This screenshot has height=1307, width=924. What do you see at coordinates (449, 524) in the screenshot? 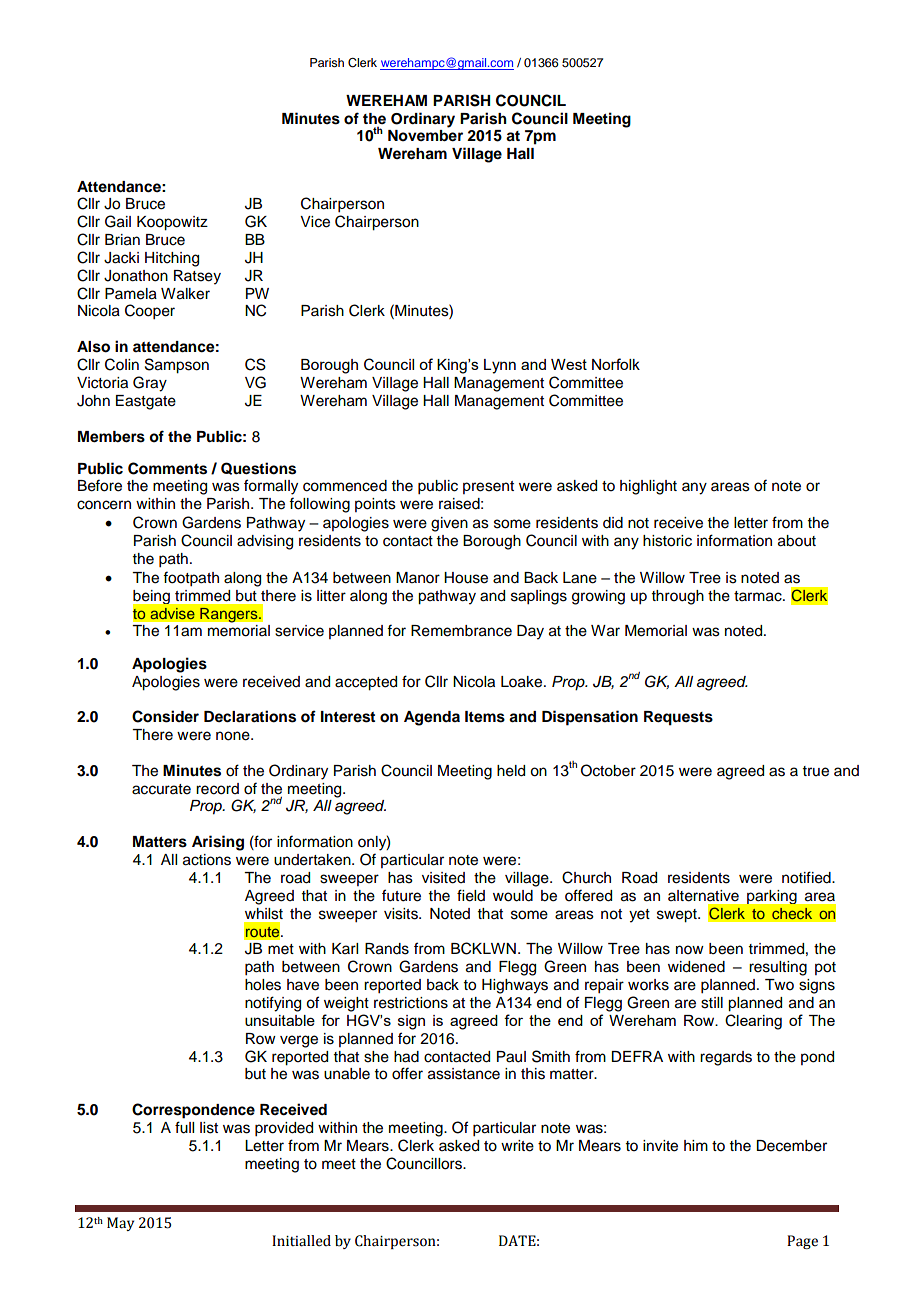
I see `given` at bounding box center [449, 524].
